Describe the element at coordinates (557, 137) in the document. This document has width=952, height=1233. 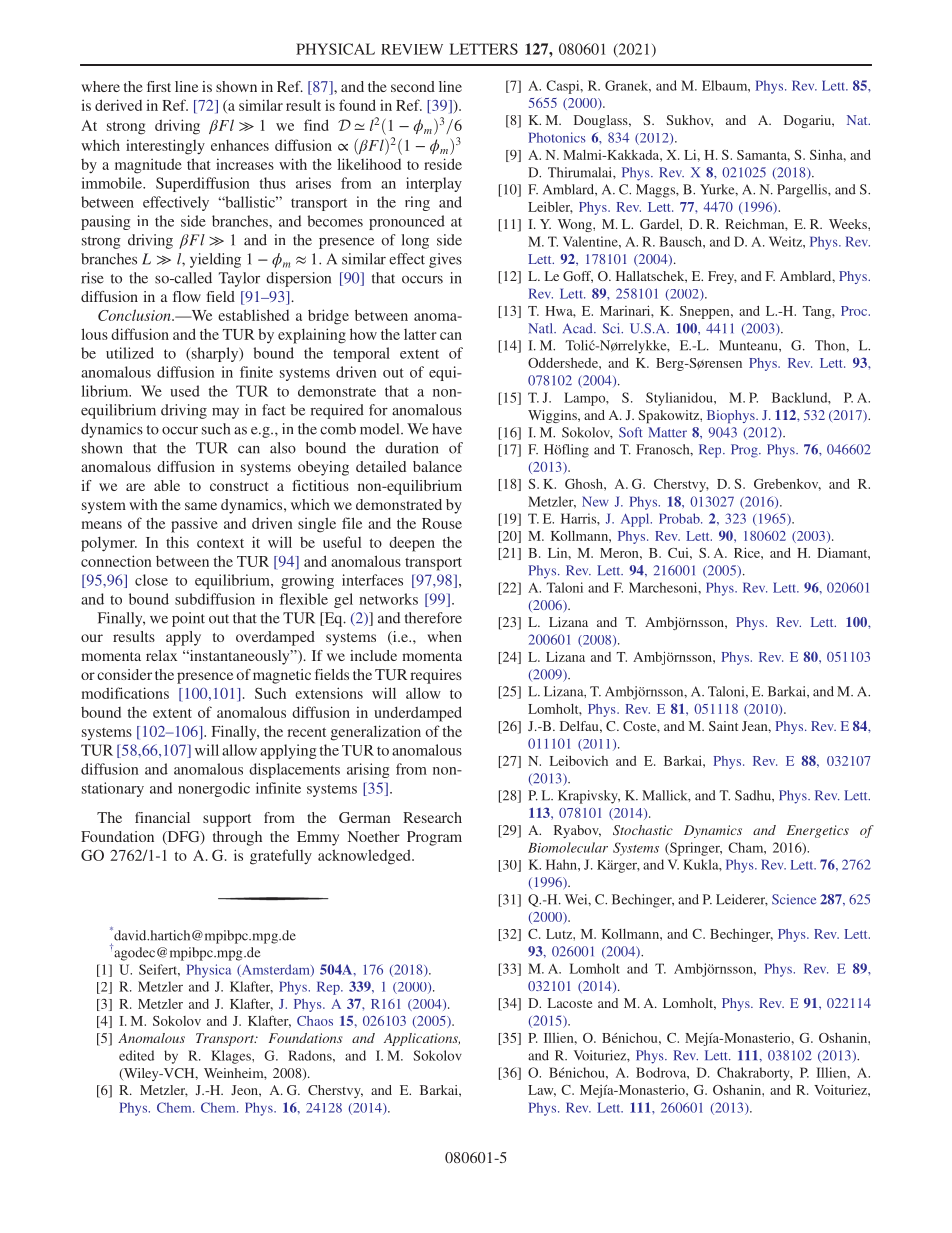
I see `Photonics` at that location.
